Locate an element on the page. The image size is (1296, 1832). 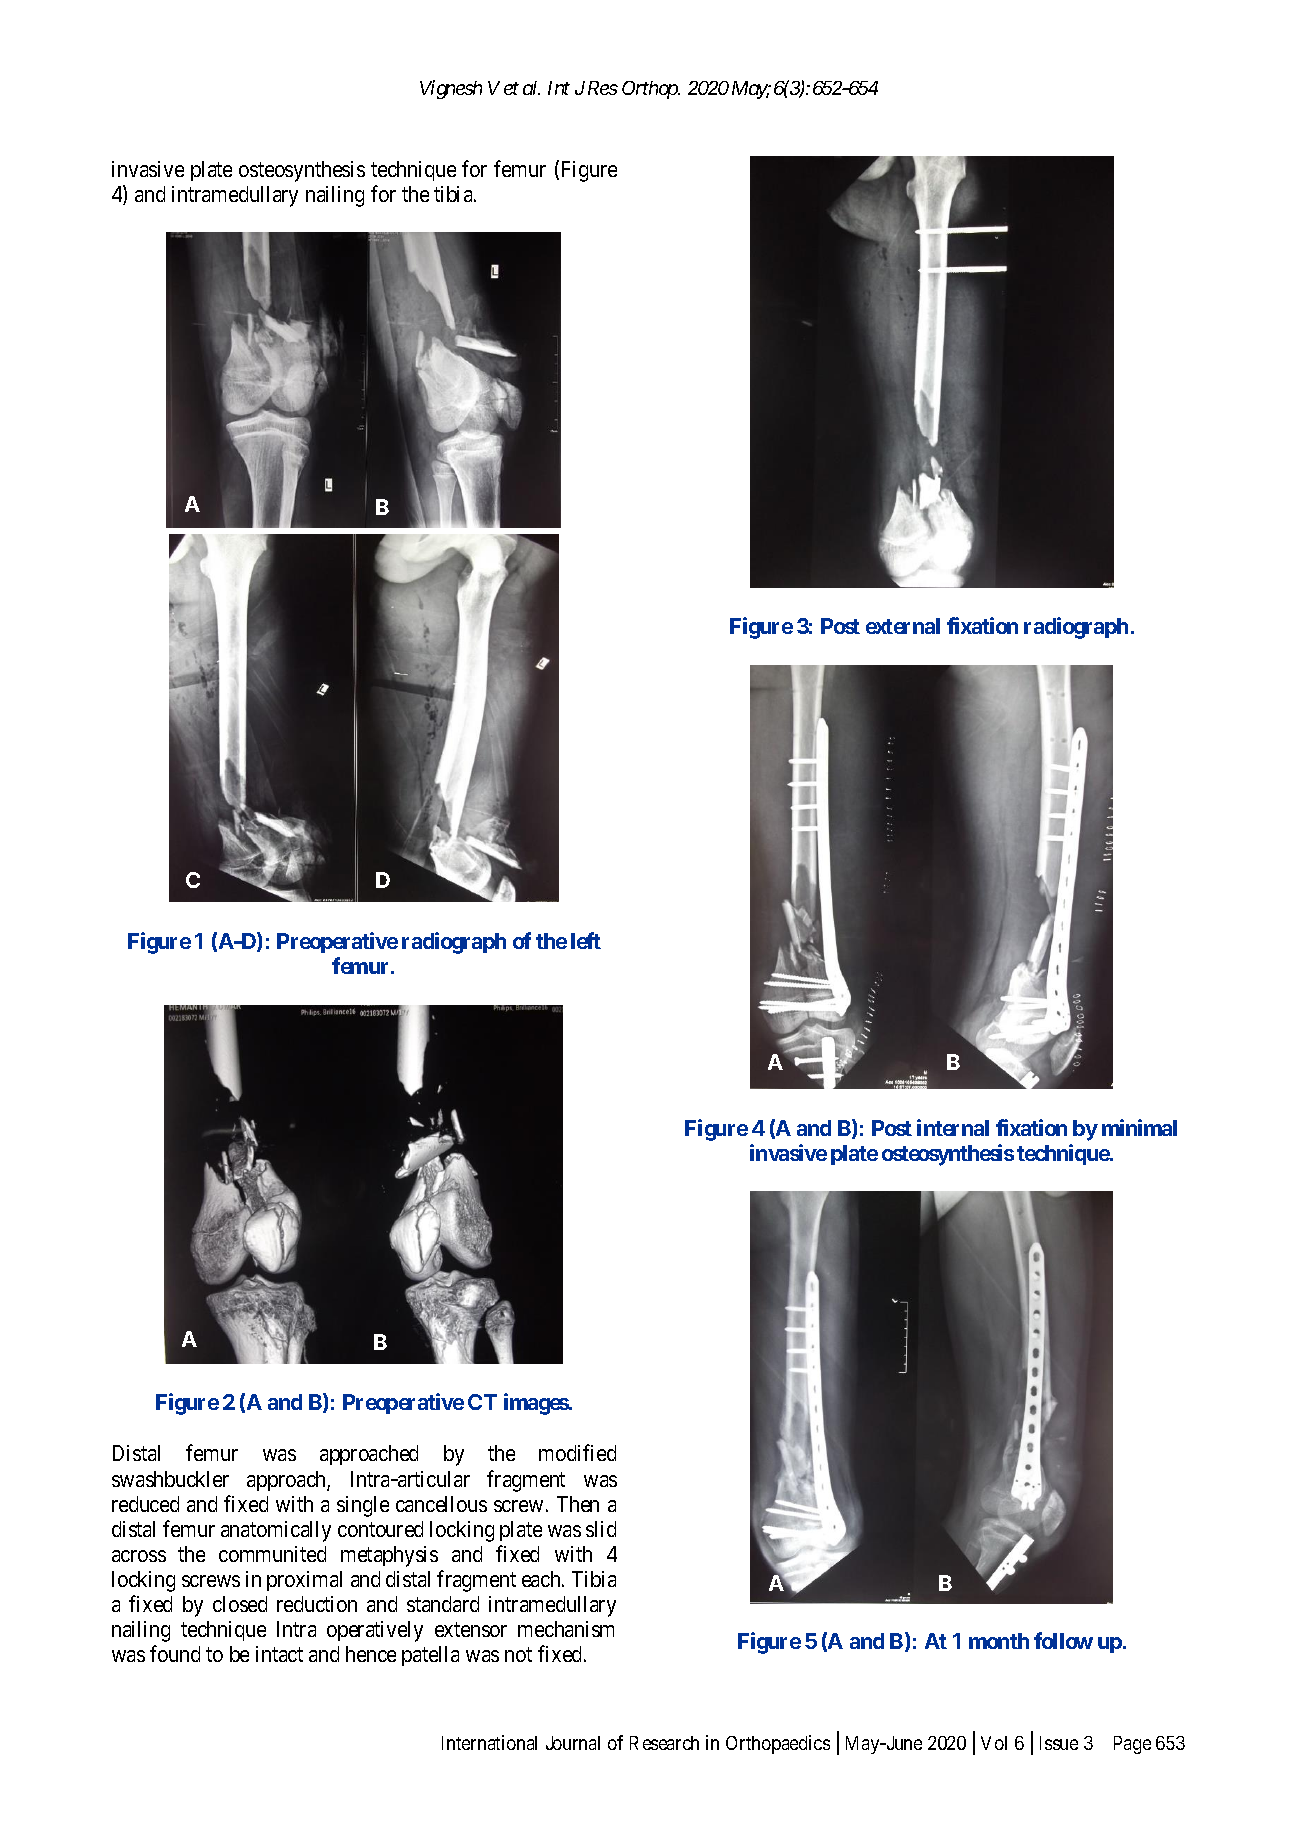
modified is located at coordinates (577, 1453).
